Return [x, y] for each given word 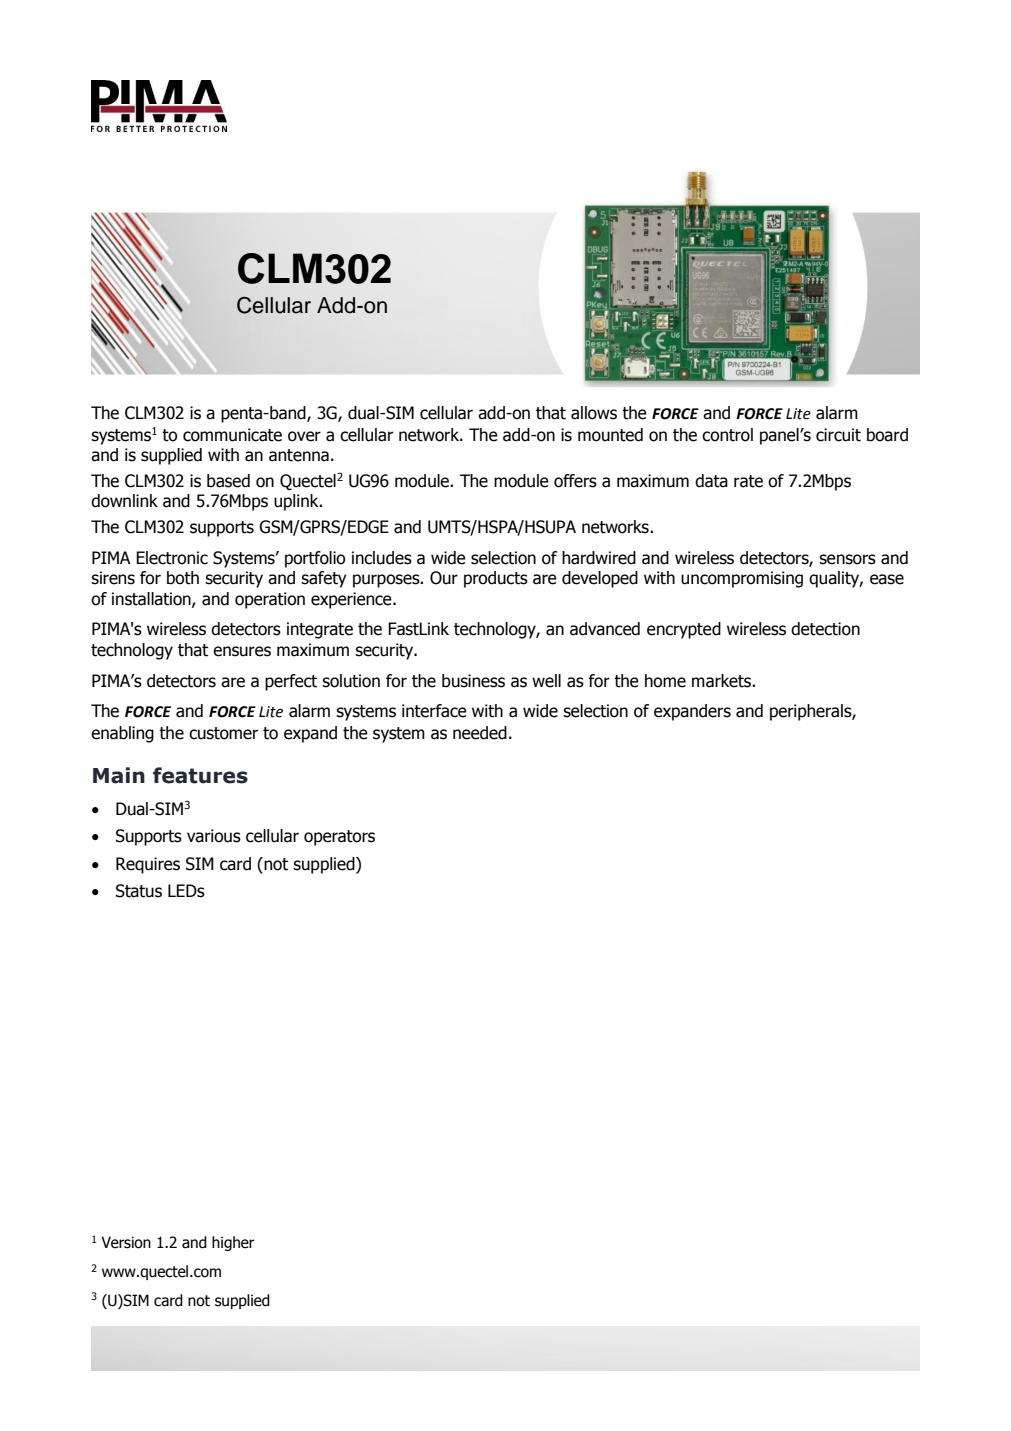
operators [339, 838]
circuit [838, 435]
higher [233, 1243]
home [665, 681]
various [214, 836]
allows [594, 413]
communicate [232, 435]
